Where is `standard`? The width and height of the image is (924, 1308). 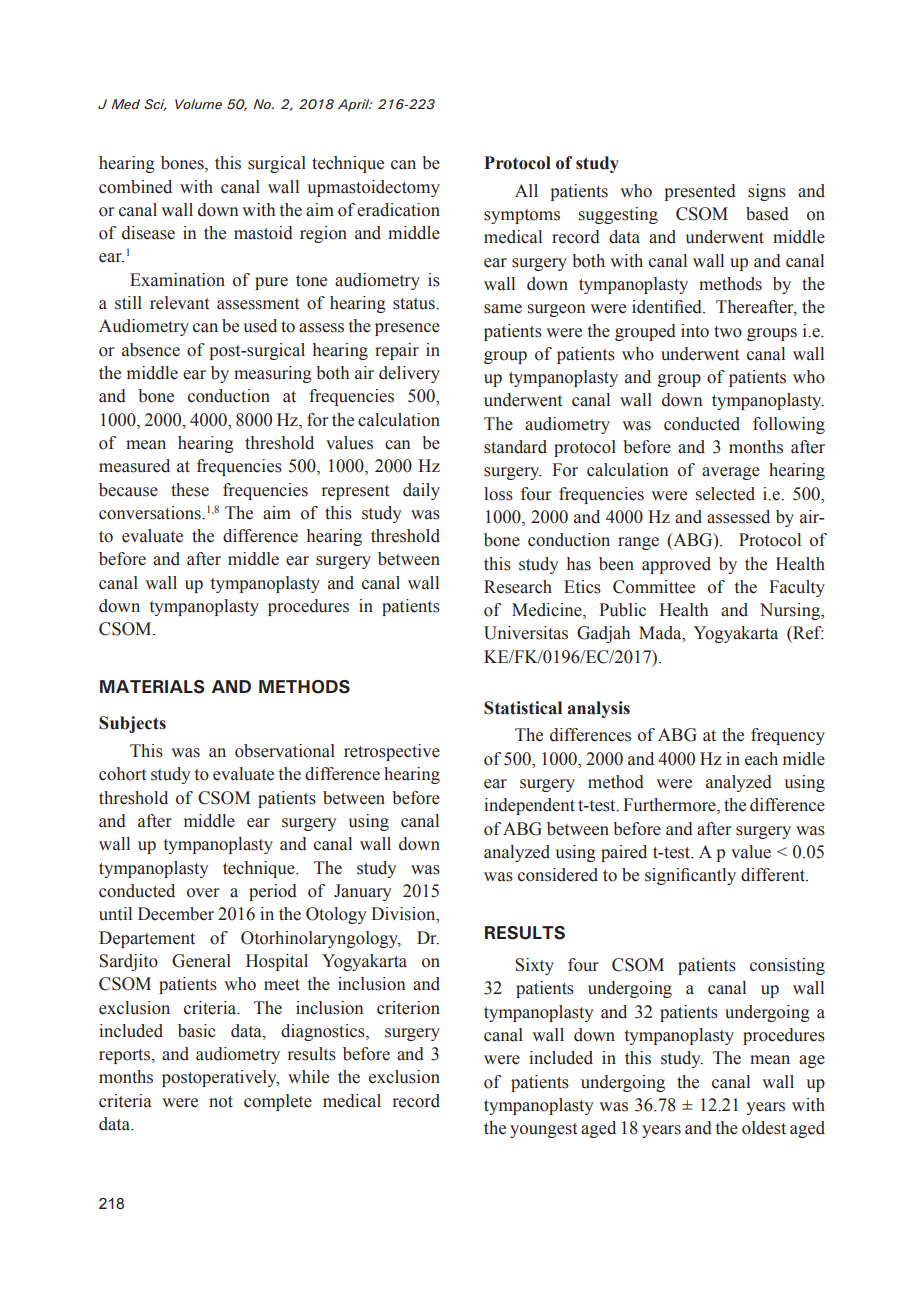
standard is located at coordinates (515, 447).
